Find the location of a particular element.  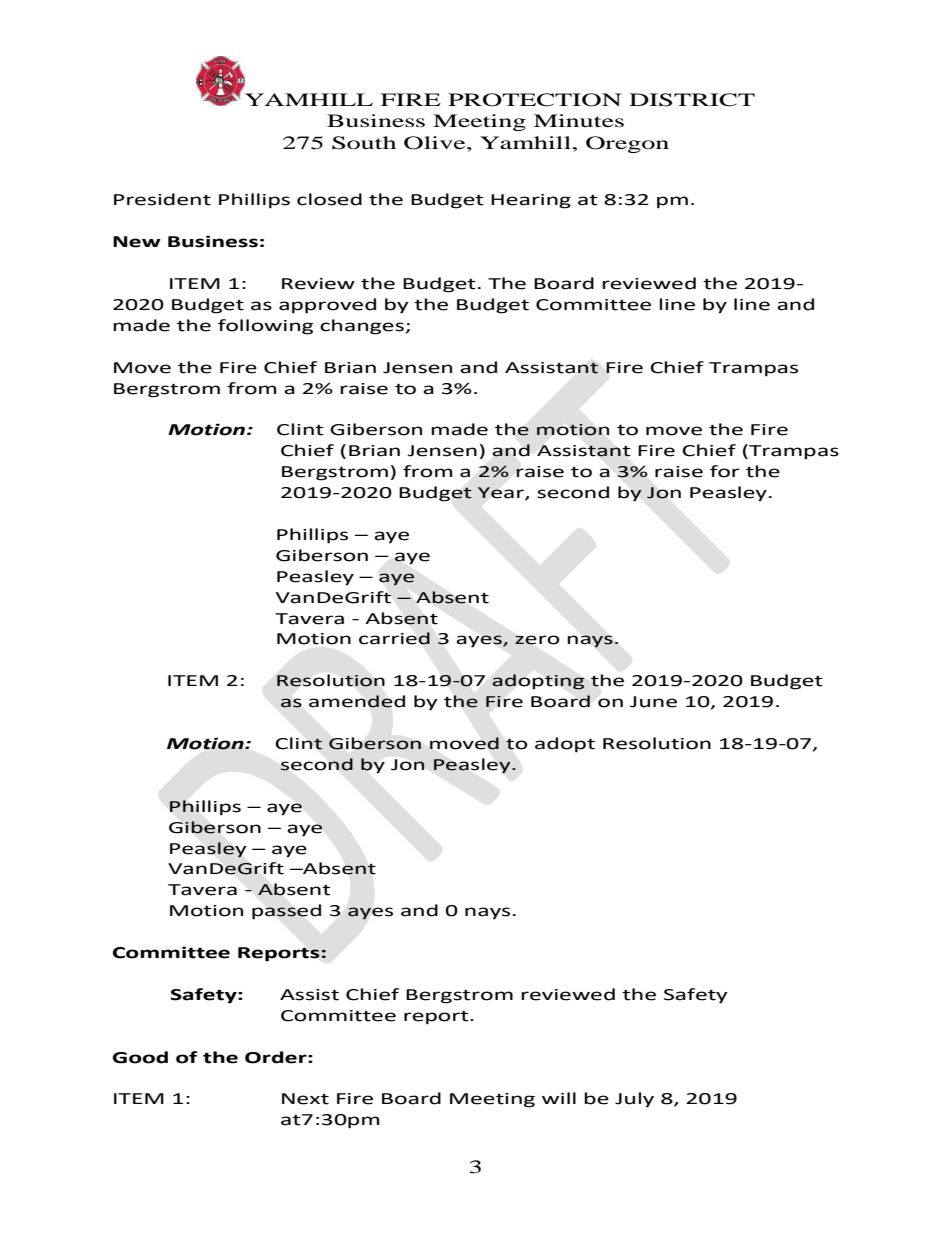

June is located at coordinates (653, 702).
